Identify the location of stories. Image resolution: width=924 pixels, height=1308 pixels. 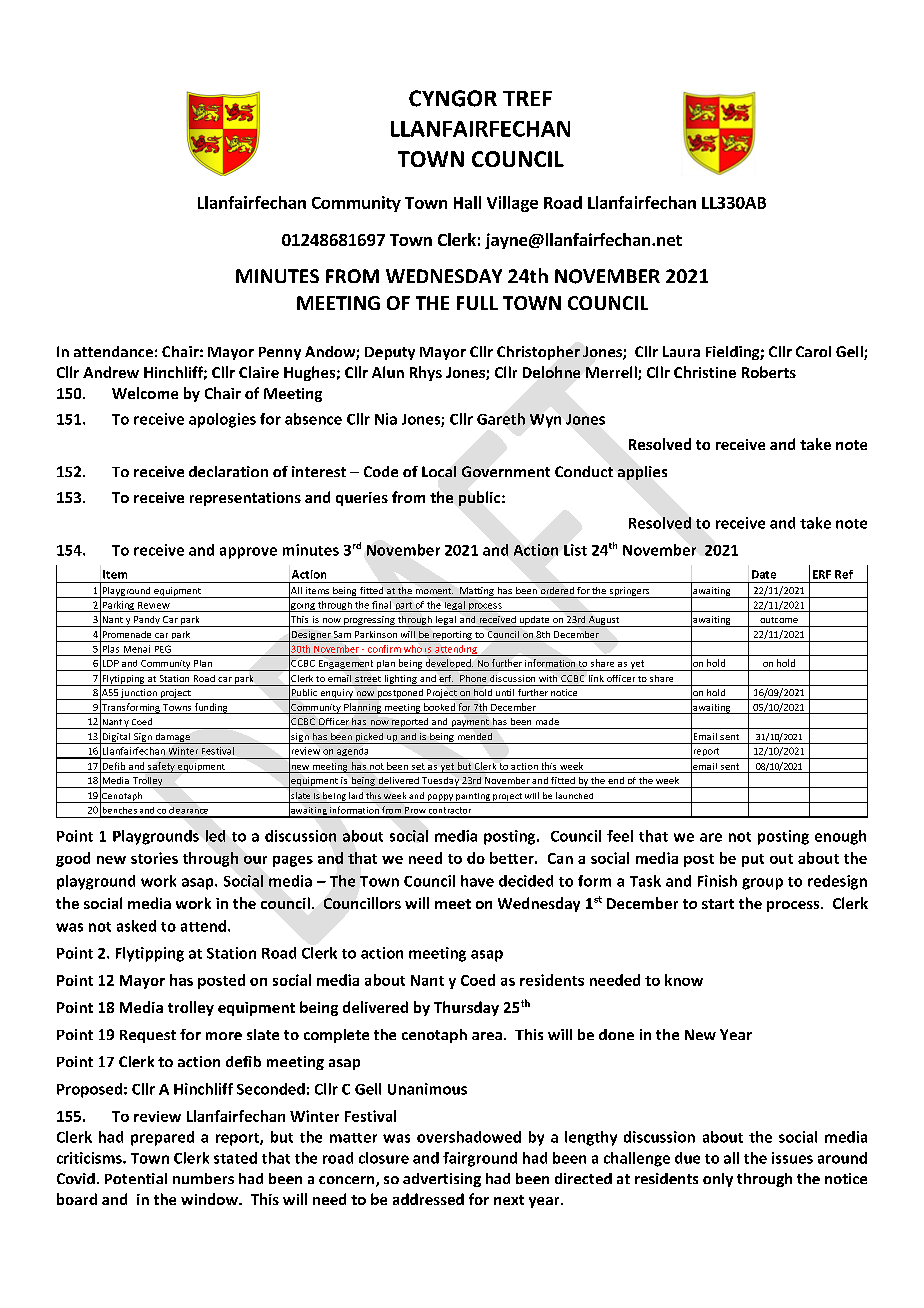
(154, 858).
